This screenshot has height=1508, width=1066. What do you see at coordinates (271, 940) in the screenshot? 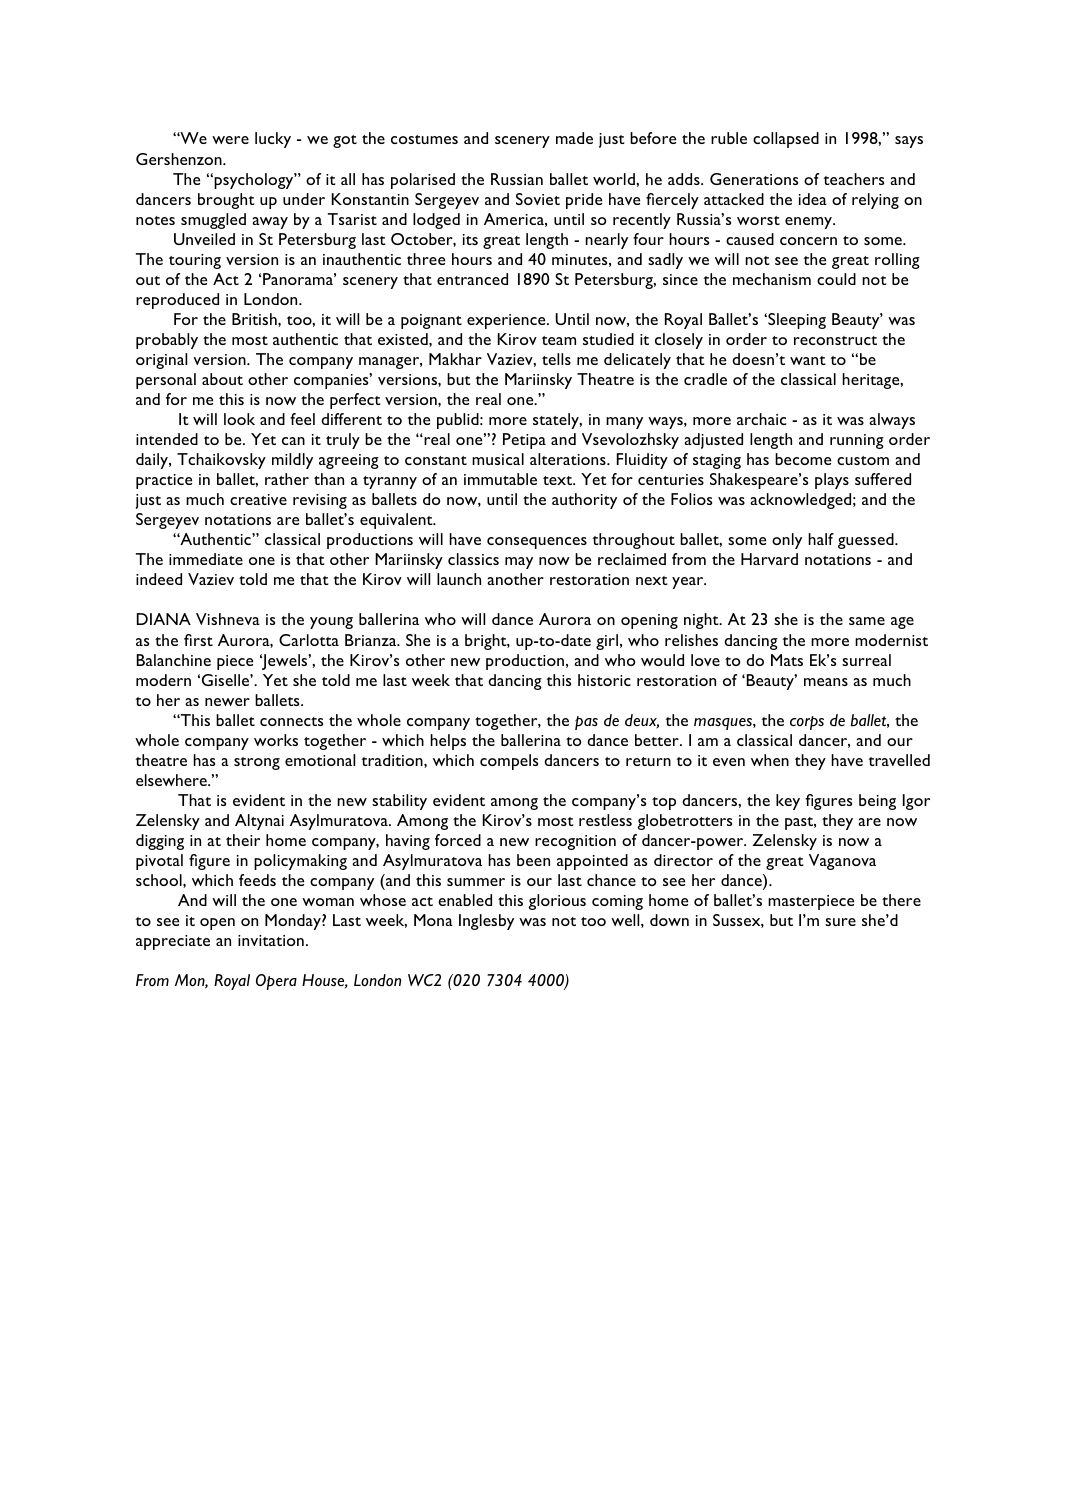
I see `invitation` at bounding box center [271, 940].
